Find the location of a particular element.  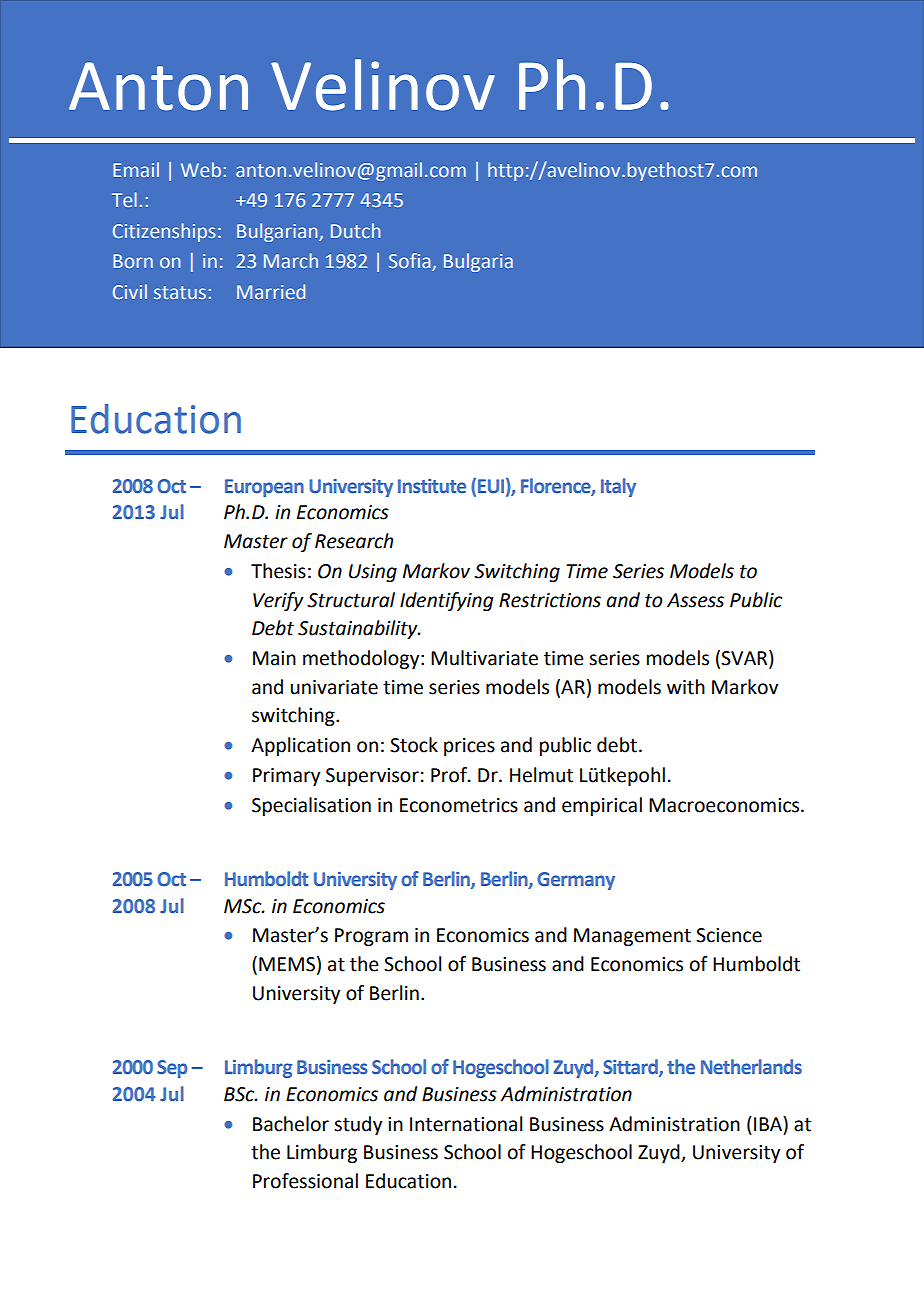

with is located at coordinates (686, 687).
